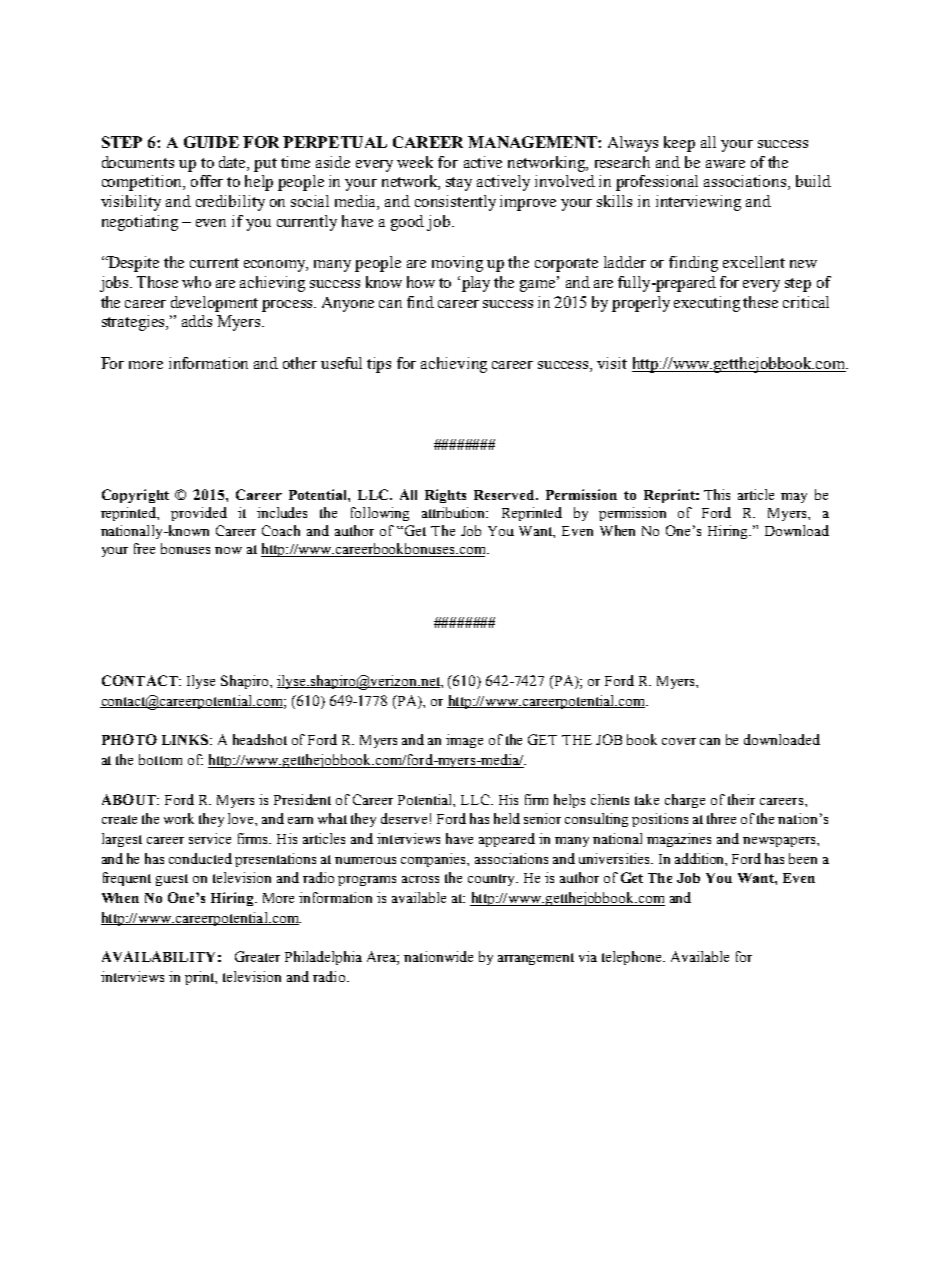  I want to click on image, so click(464, 741).
